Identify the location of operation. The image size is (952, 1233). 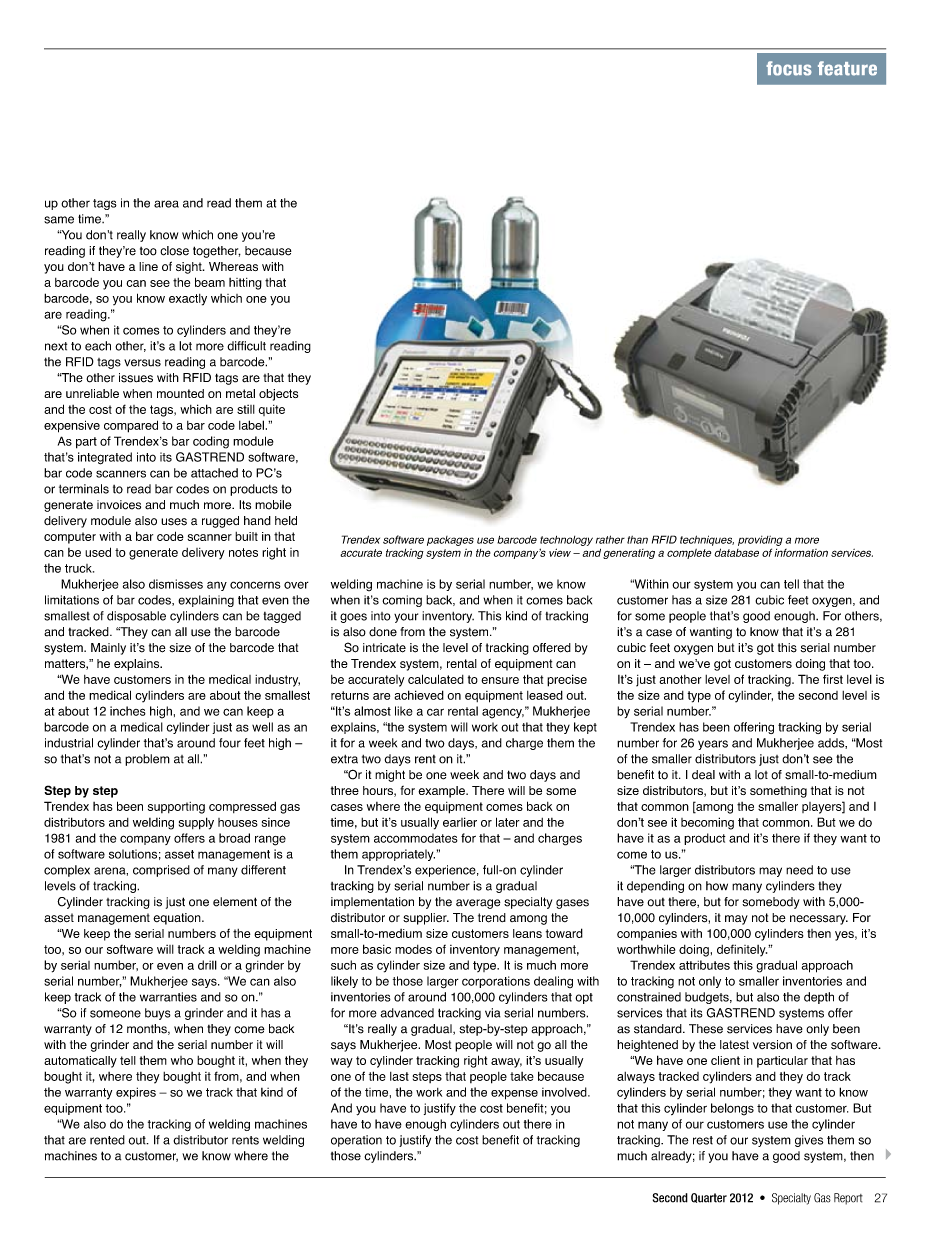
(356, 1141).
